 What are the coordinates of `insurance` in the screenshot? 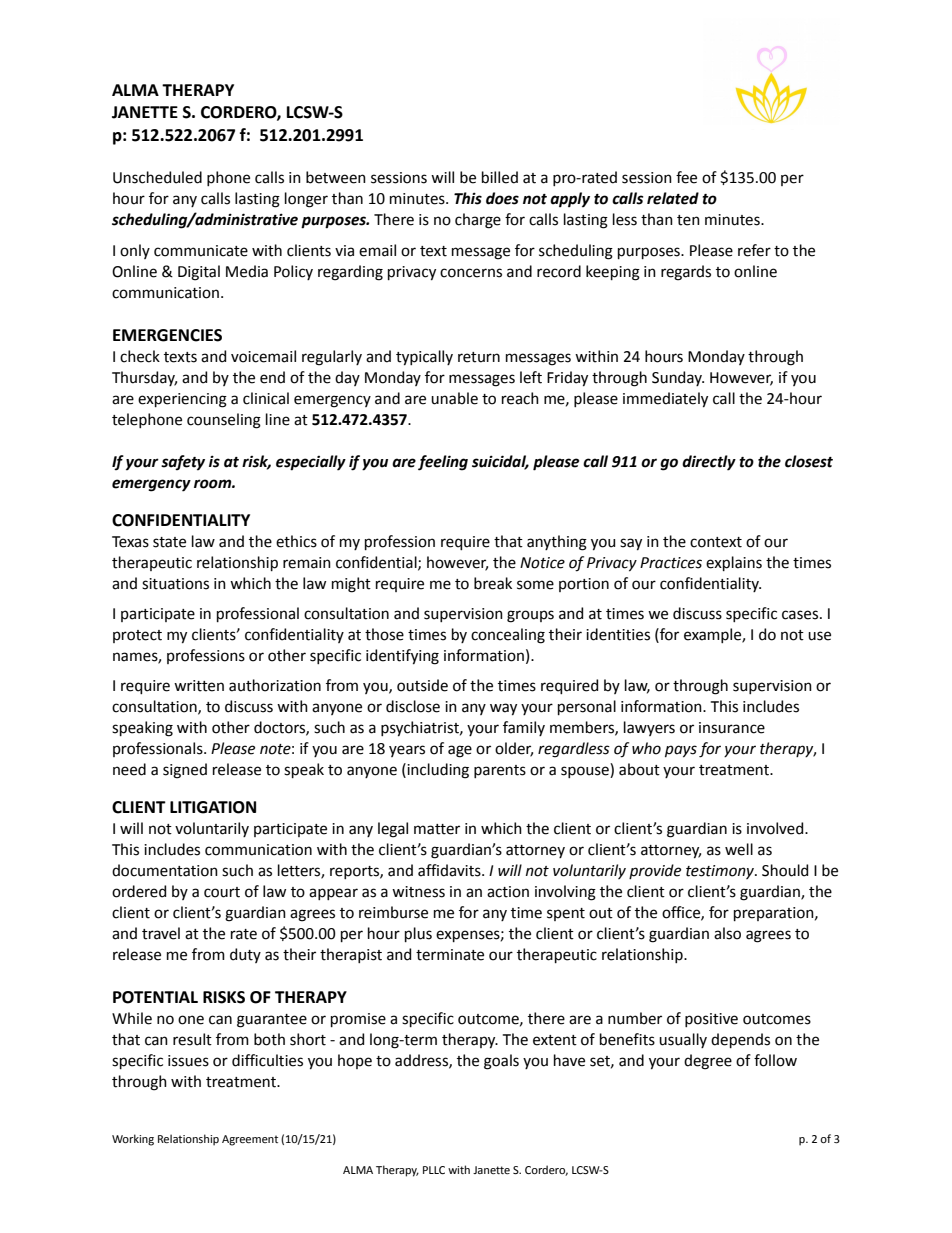 It's located at (732, 728).
